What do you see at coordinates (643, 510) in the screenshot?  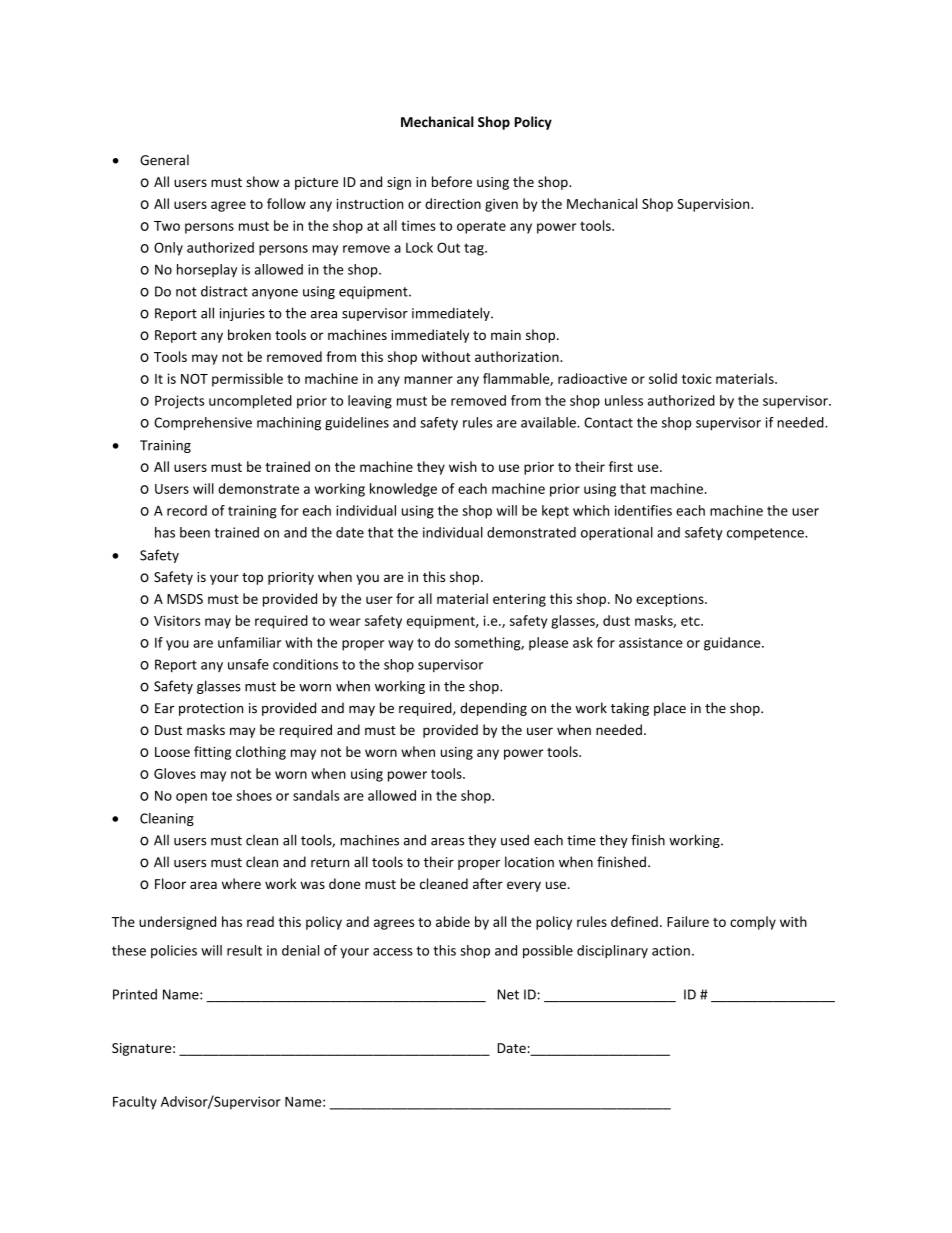 I see `identifies` at bounding box center [643, 510].
